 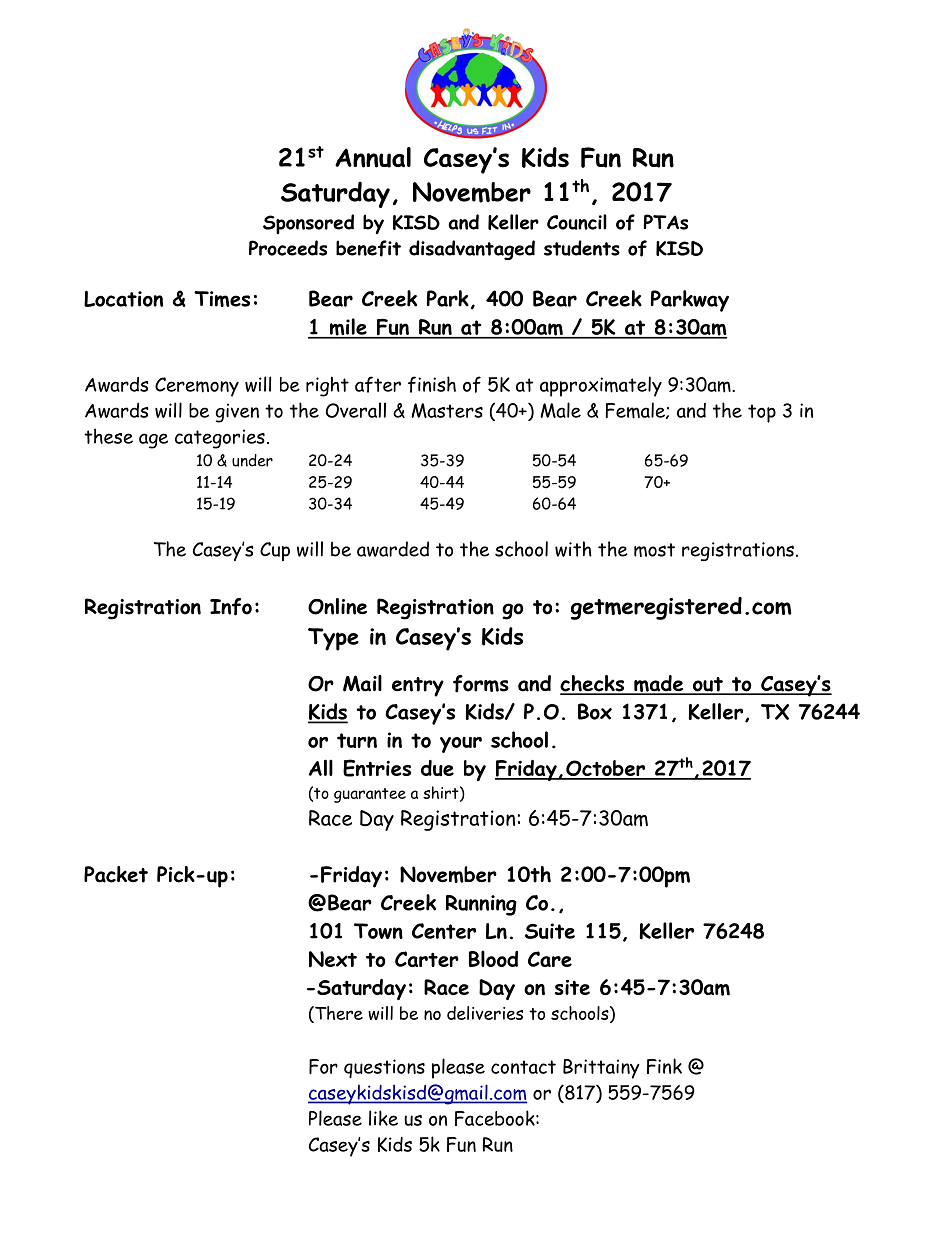 What do you see at coordinates (550, 931) in the page?
I see `Suite` at bounding box center [550, 931].
